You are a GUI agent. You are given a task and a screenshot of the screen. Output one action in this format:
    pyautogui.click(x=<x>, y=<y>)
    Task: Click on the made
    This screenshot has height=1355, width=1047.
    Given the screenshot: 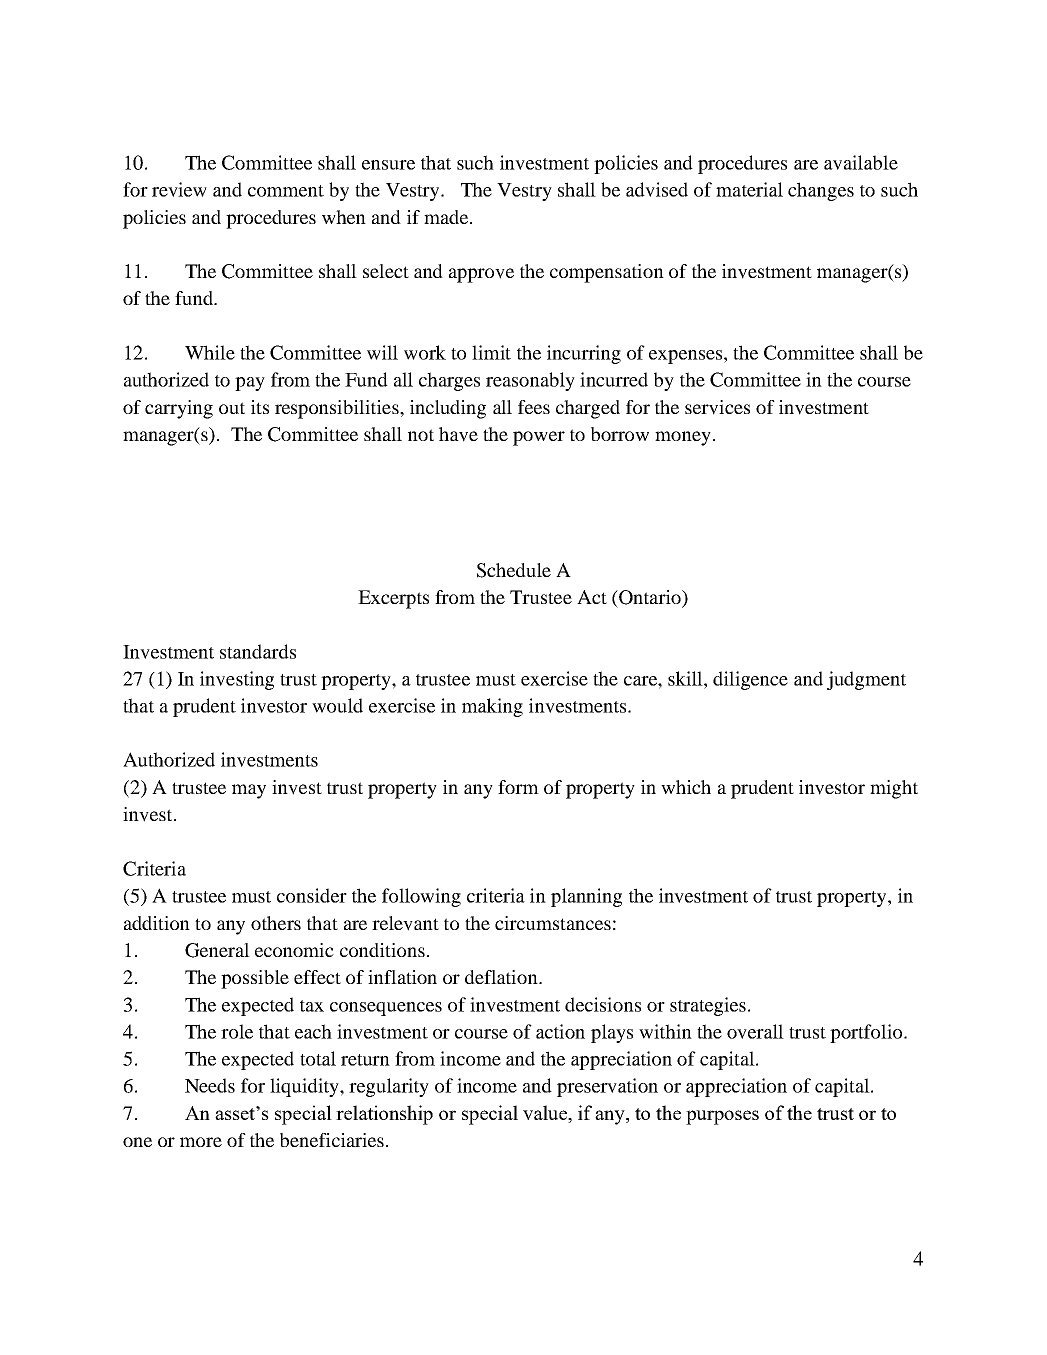 What is the action you would take?
    pyautogui.click(x=447, y=217)
